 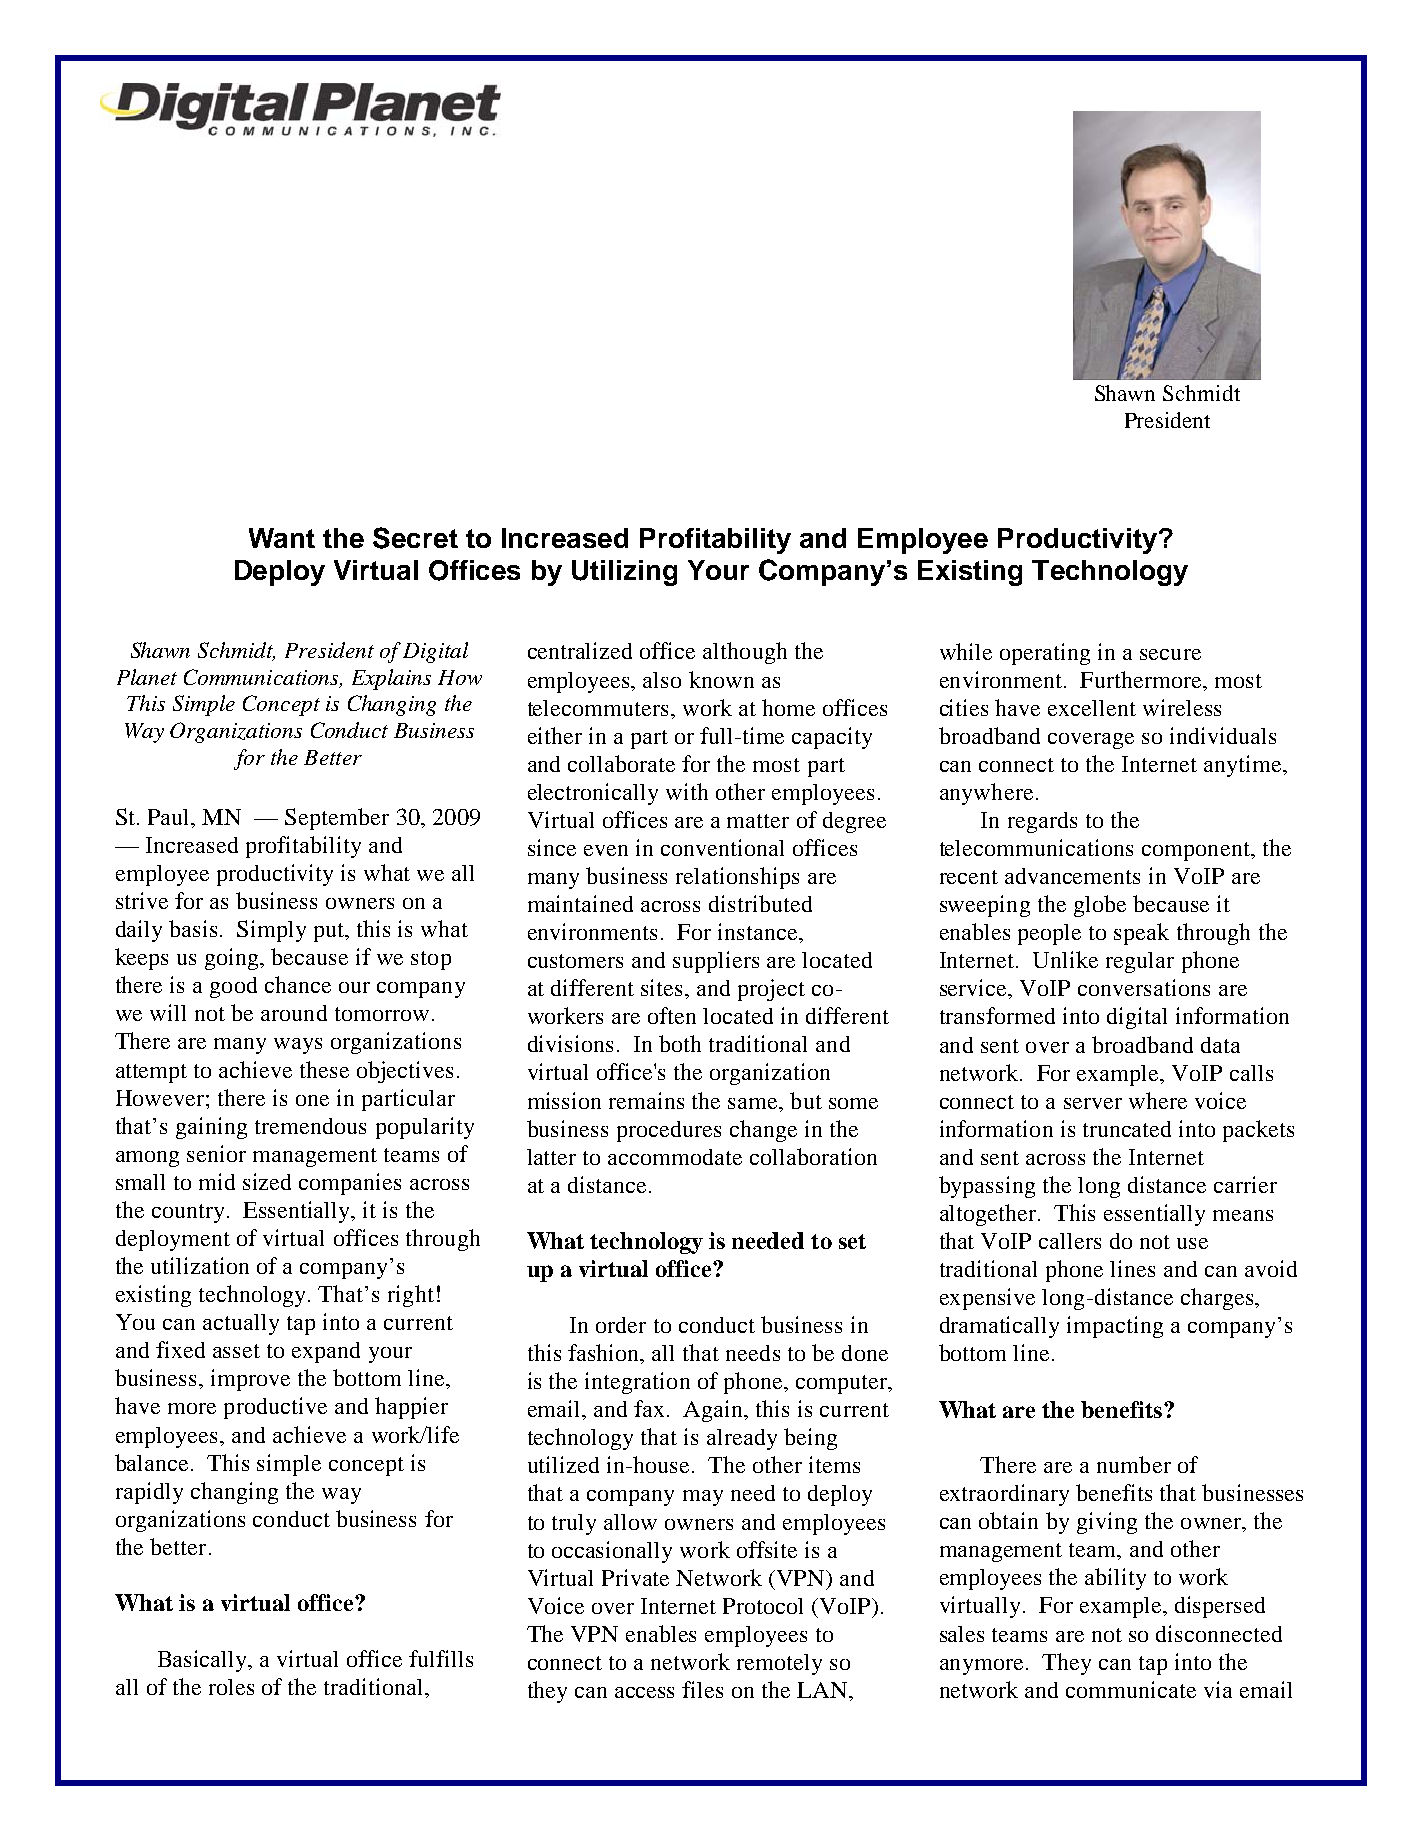 What do you see at coordinates (624, 573) in the document?
I see `Utilizing` at bounding box center [624, 573].
